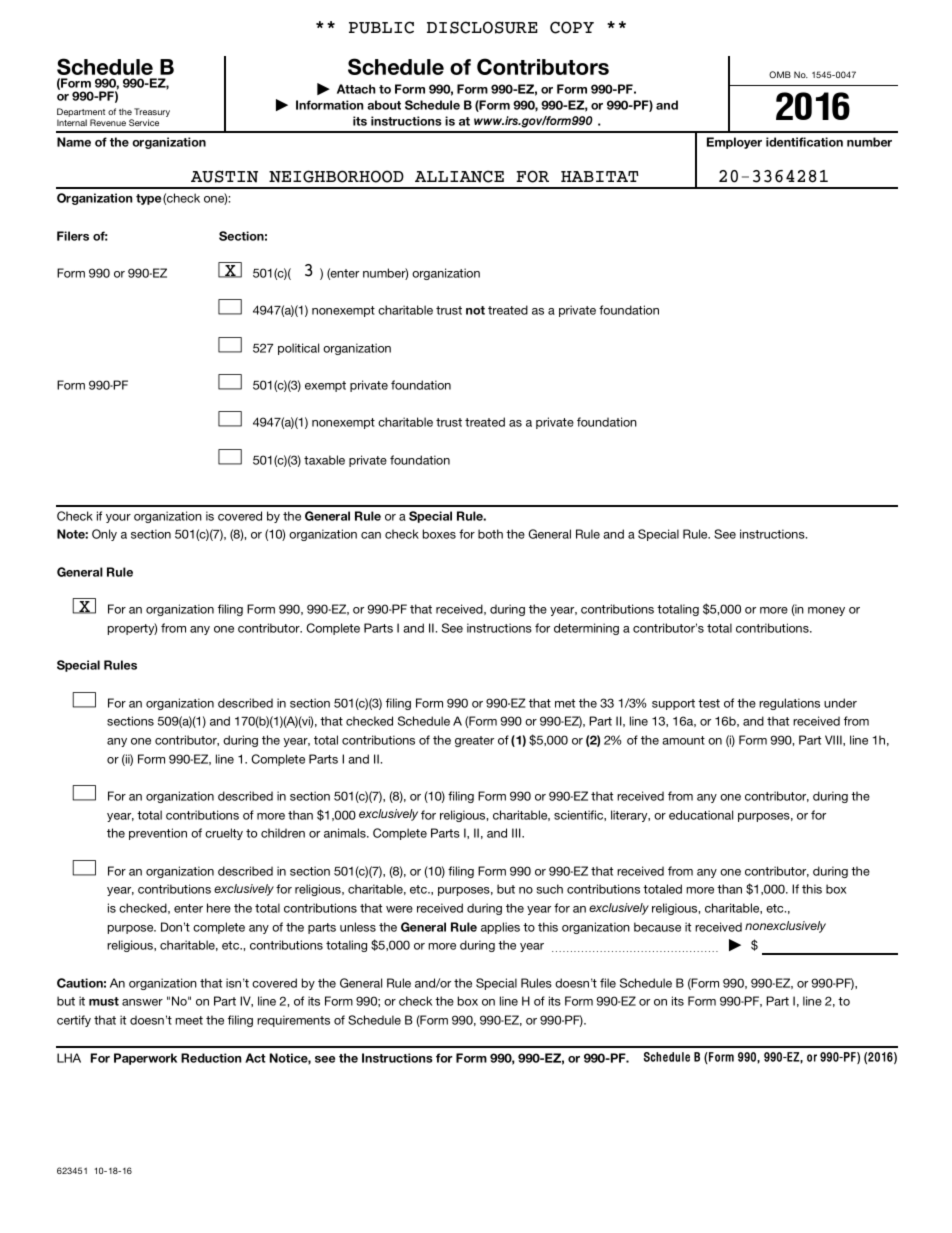  Describe the element at coordinates (657, 927) in the screenshot. I see `because` at that location.
